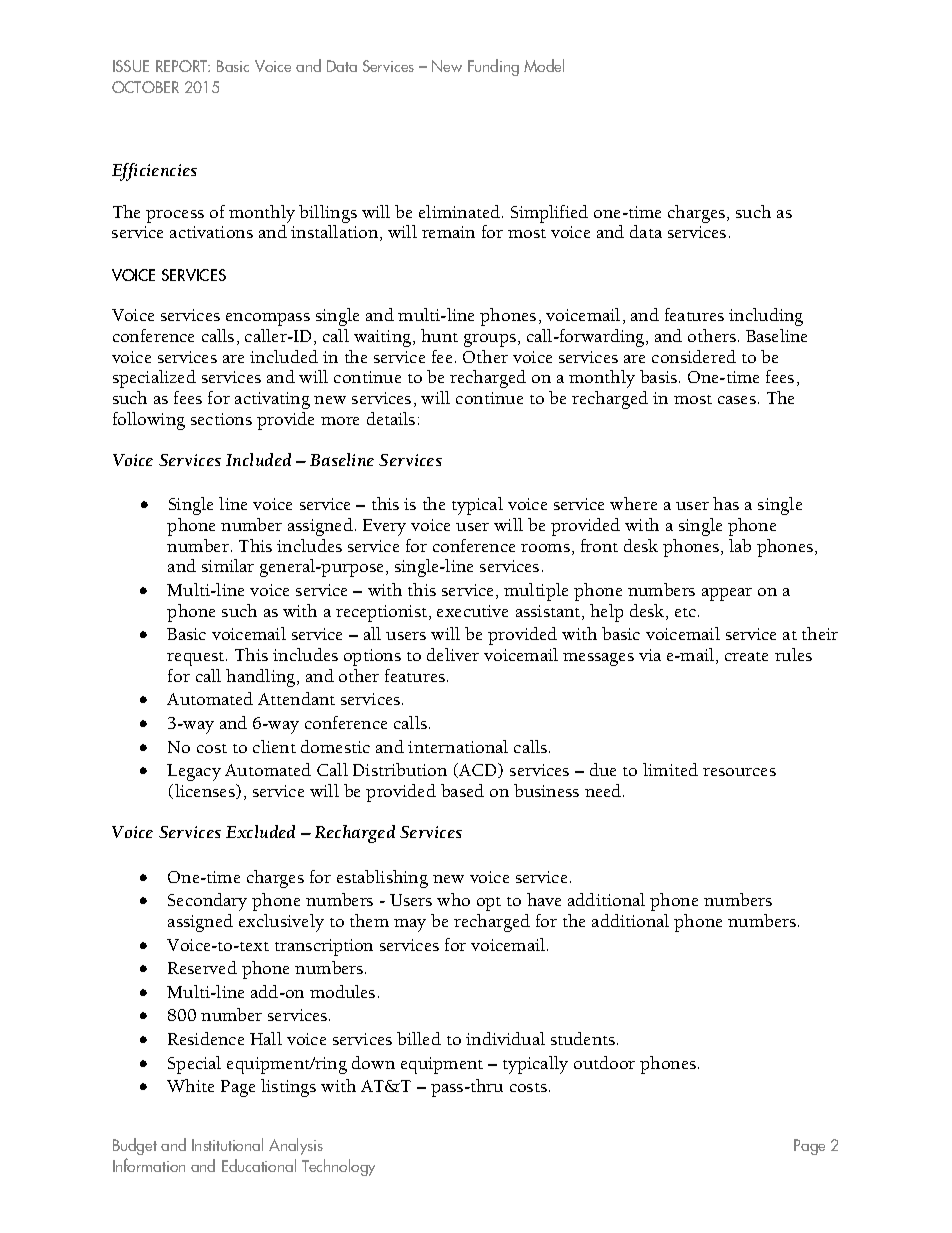 The image size is (952, 1233). I want to click on Funding, so click(493, 67).
